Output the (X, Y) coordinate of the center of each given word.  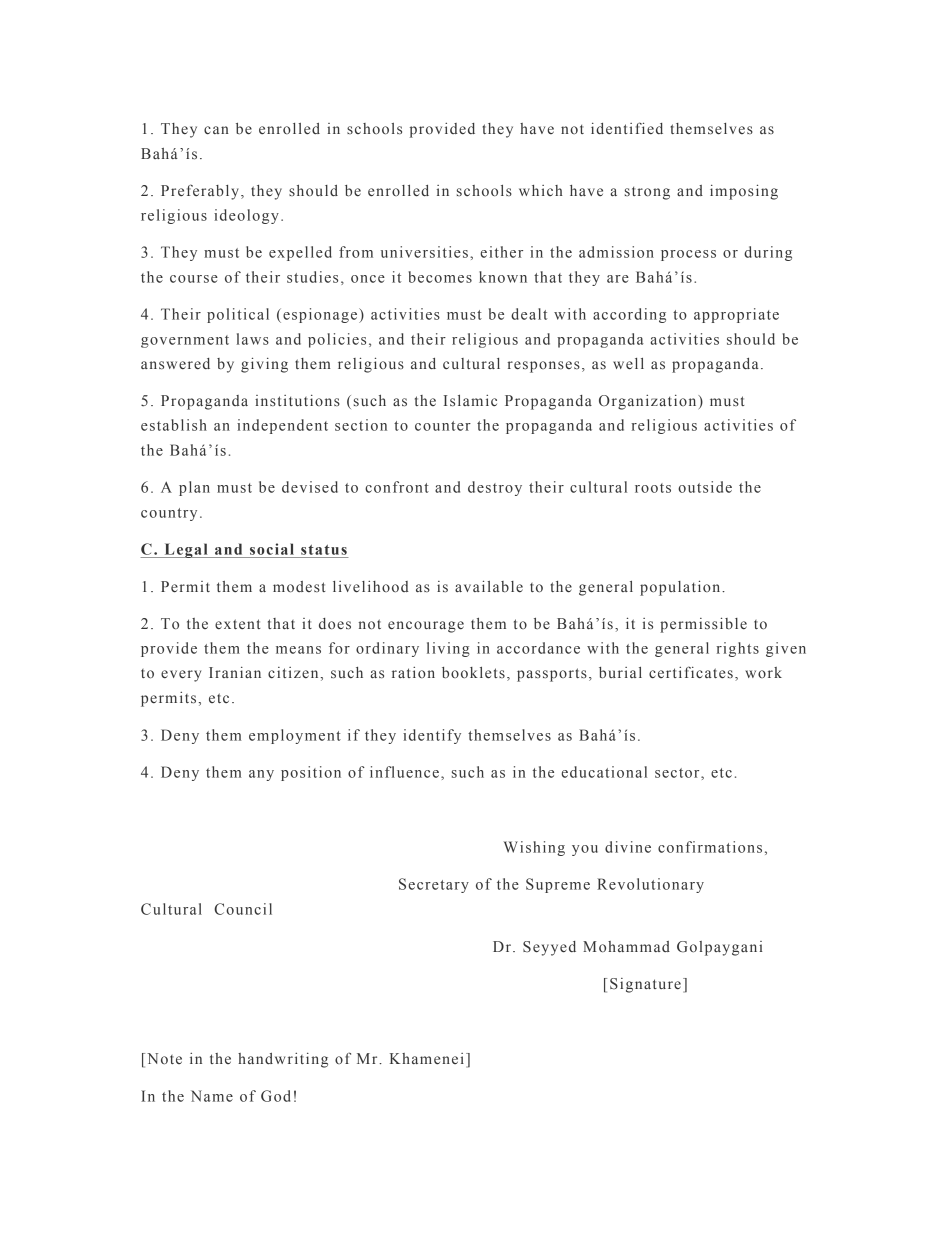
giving (264, 365)
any (261, 775)
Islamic (470, 401)
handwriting (283, 1060)
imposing (744, 192)
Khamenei (427, 1059)
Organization (649, 402)
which (541, 190)
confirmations (710, 847)
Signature (645, 985)
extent (238, 624)
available (489, 586)
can (216, 130)
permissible (703, 625)
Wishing (534, 848)
